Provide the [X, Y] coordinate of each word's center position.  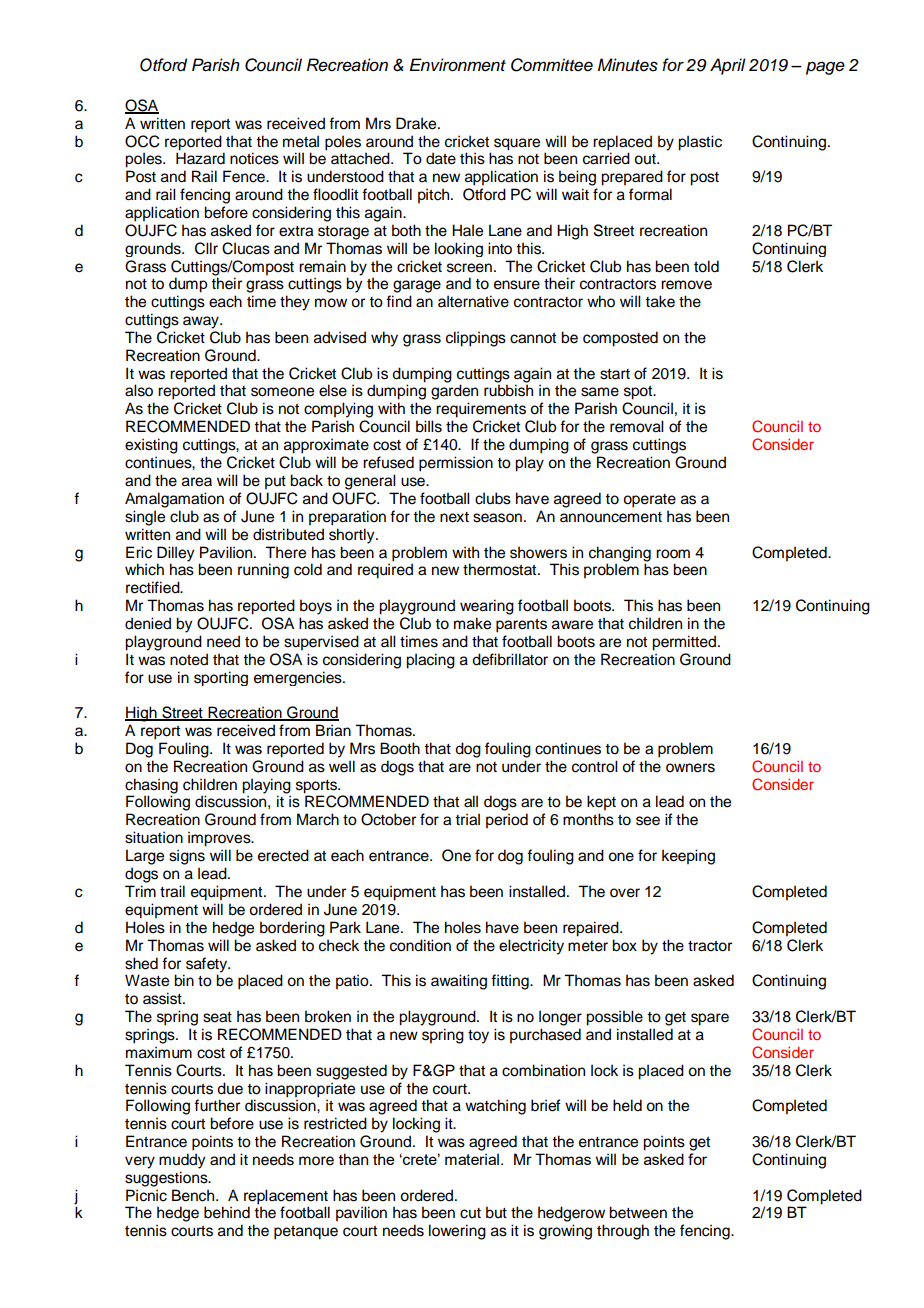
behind [227, 1212]
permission [456, 464]
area [197, 482]
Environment [457, 65]
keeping [688, 857]
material [472, 1159]
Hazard [200, 158]
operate [649, 501]
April [728, 66]
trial [467, 819]
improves [220, 839]
